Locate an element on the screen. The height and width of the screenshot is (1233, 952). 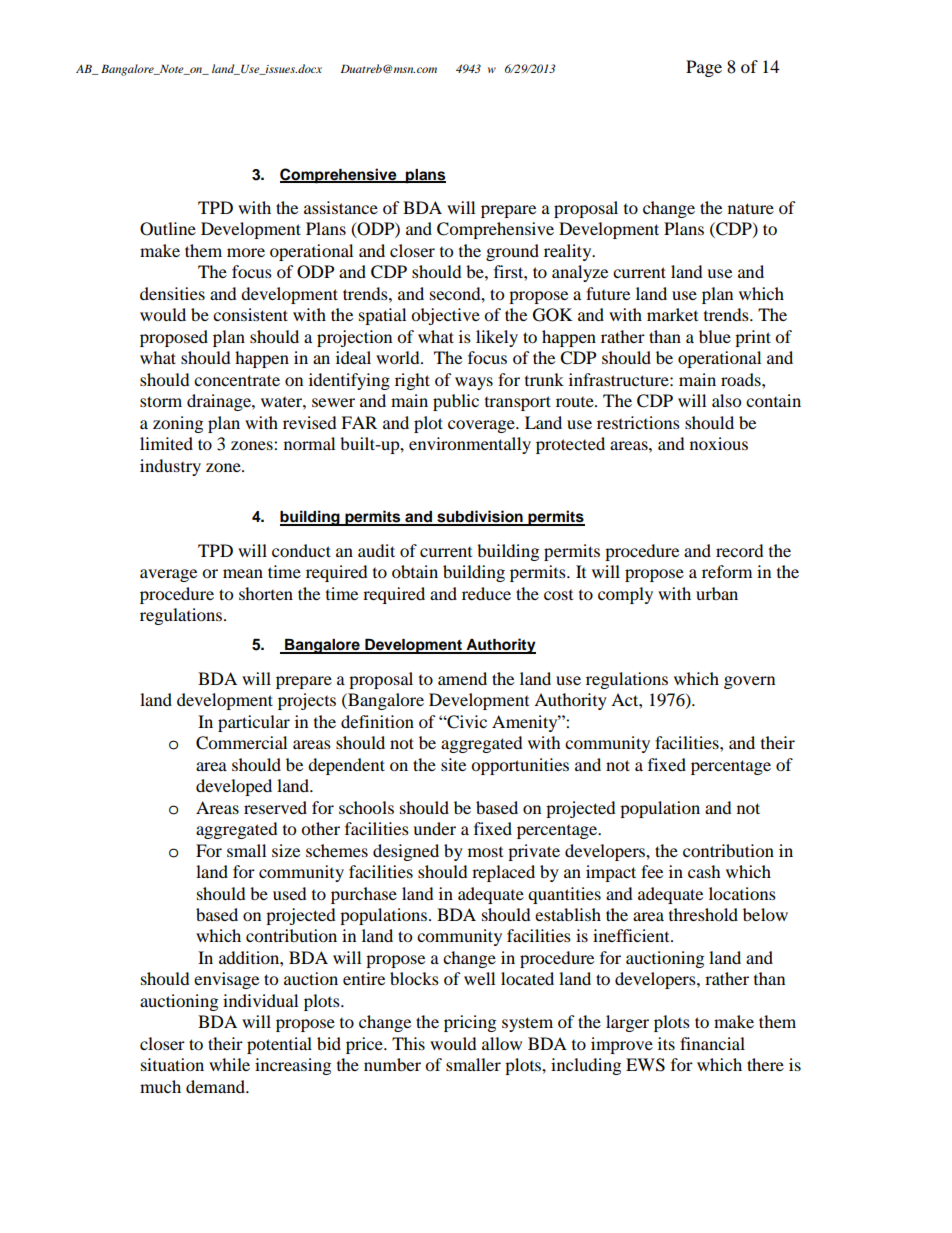
urban is located at coordinates (717, 593).
